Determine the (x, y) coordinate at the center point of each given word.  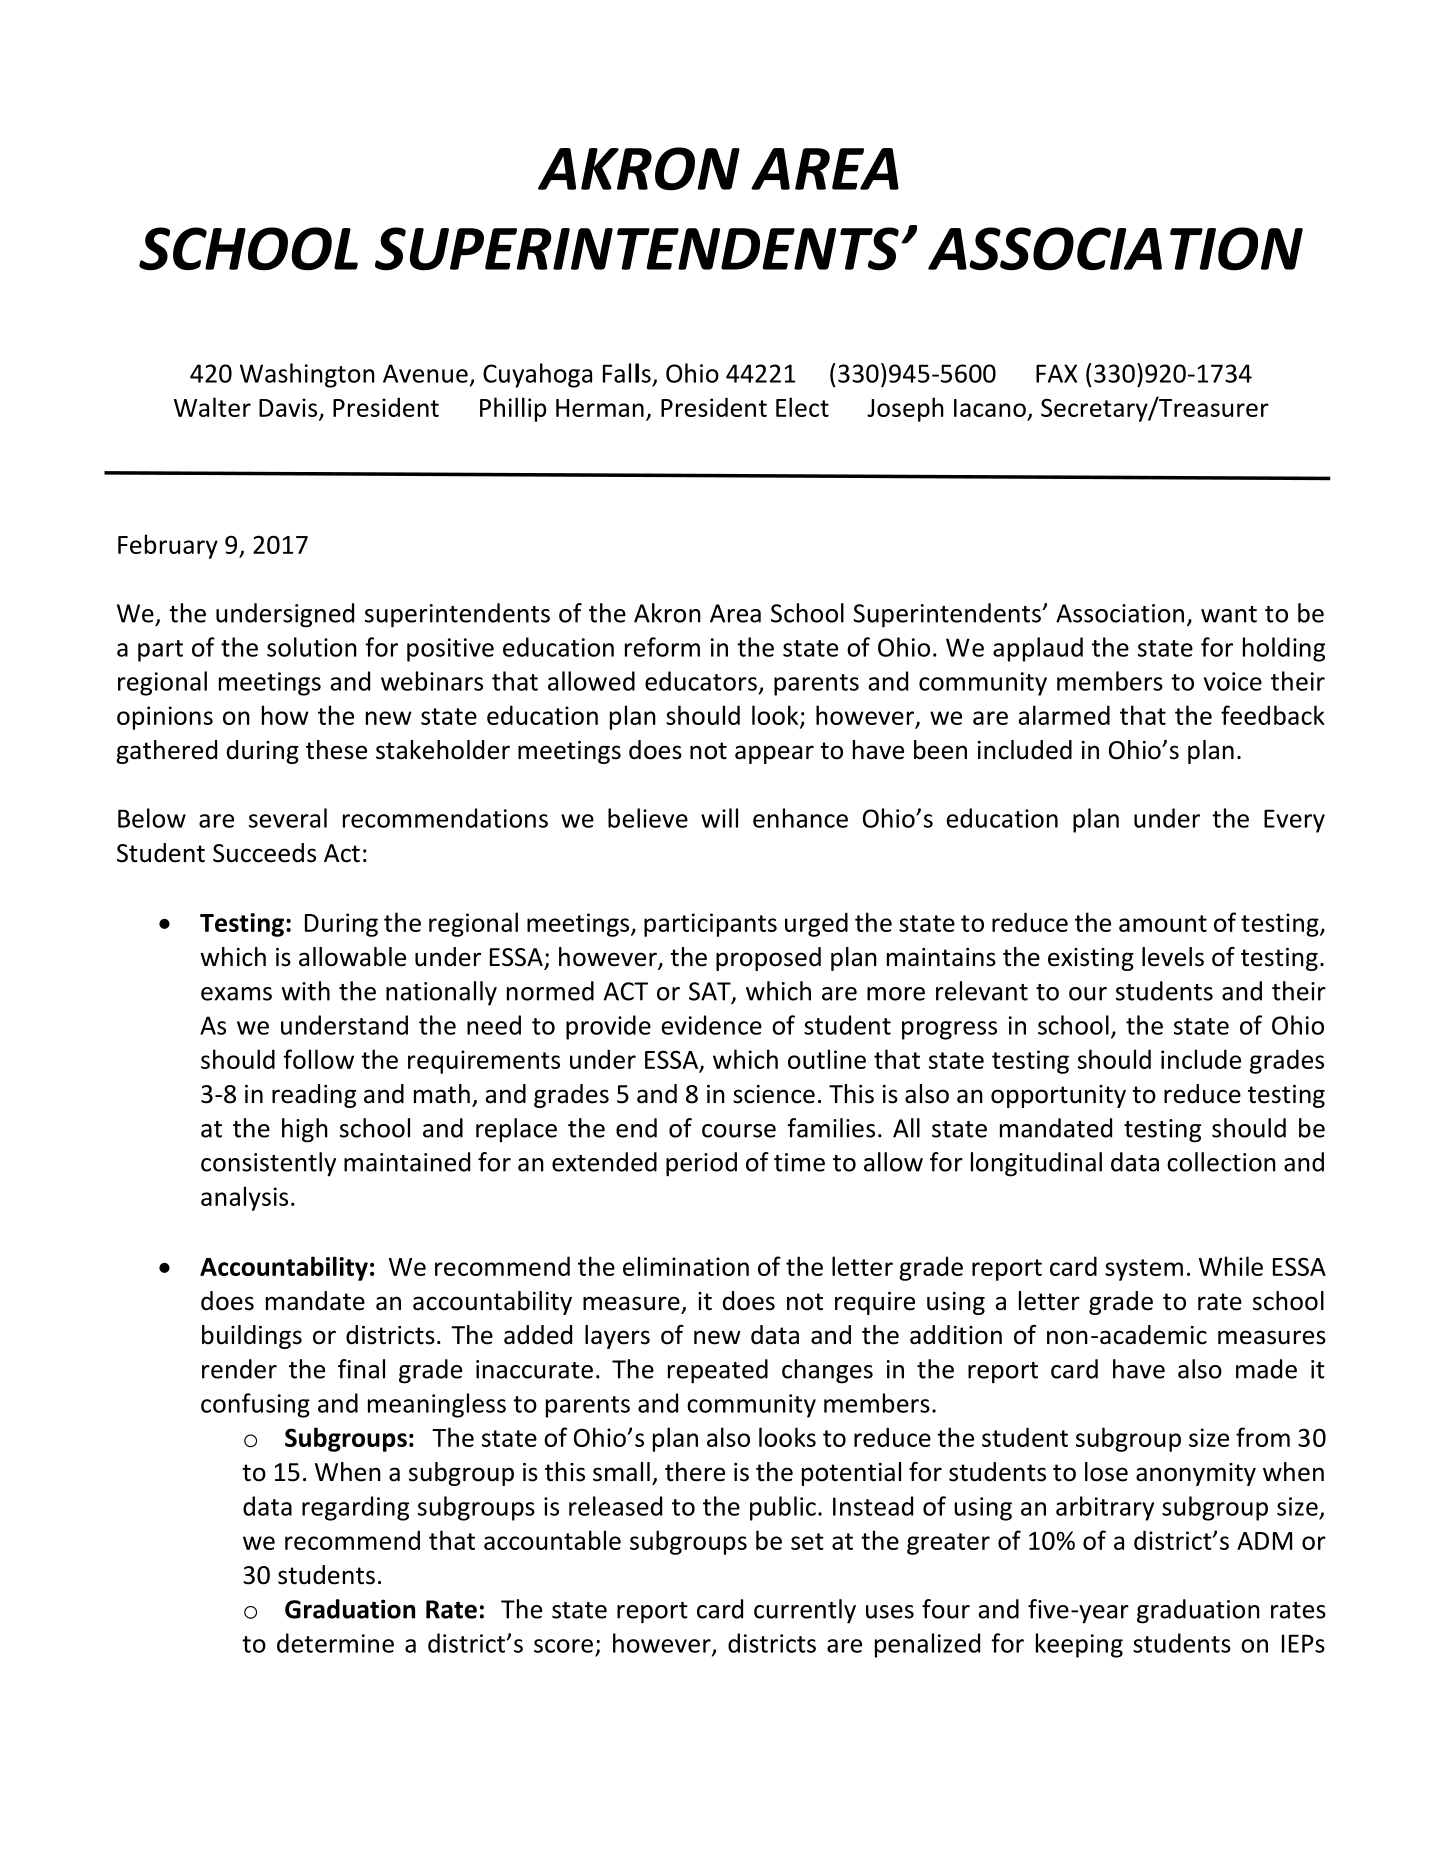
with (306, 991)
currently (805, 1611)
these (336, 750)
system (1144, 1270)
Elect (802, 407)
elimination (686, 1266)
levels (1173, 957)
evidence (712, 1025)
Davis (289, 408)
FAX (1056, 373)
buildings (252, 1337)
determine (335, 1643)
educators (701, 681)
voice (1233, 681)
